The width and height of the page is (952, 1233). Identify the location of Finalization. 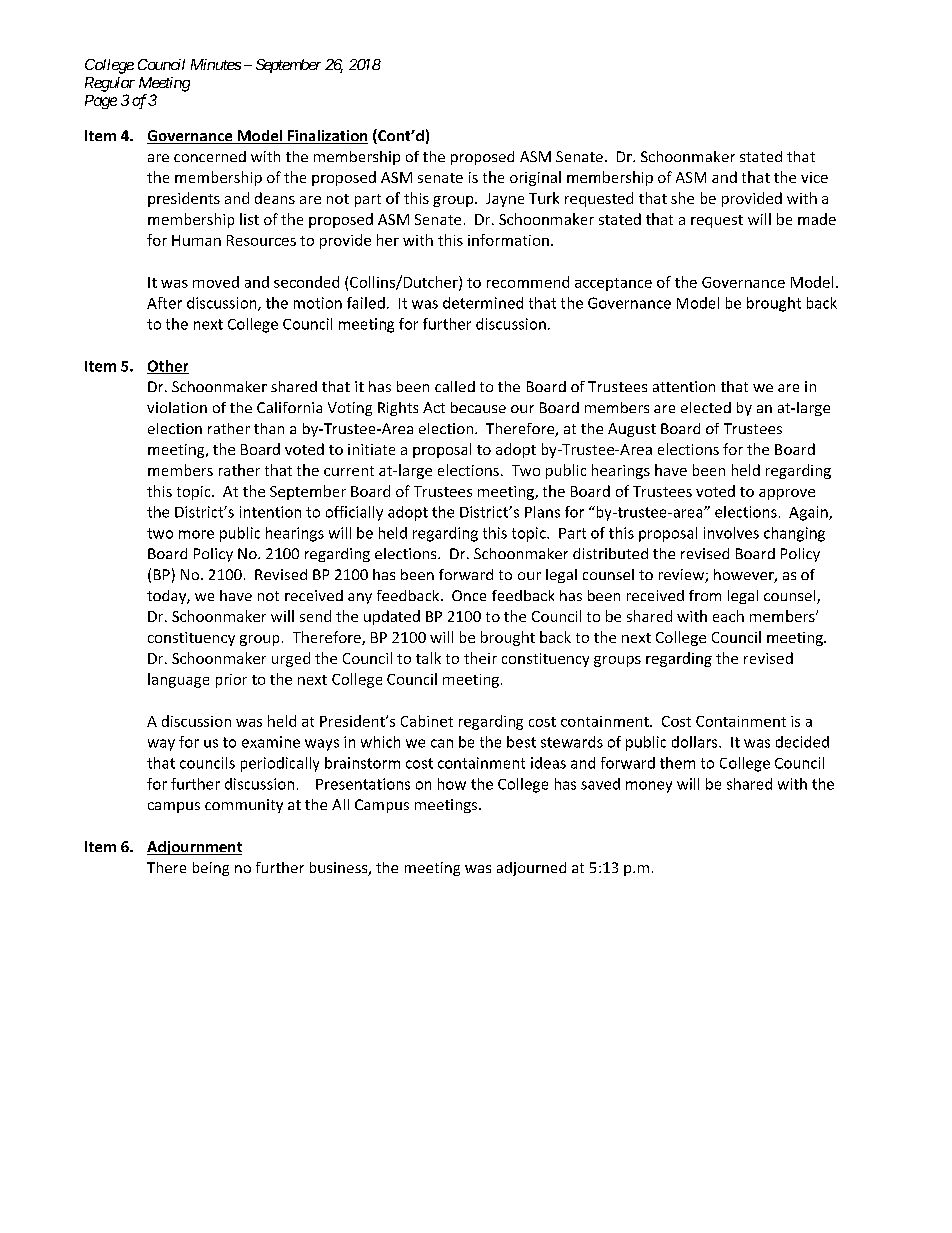
(326, 137).
